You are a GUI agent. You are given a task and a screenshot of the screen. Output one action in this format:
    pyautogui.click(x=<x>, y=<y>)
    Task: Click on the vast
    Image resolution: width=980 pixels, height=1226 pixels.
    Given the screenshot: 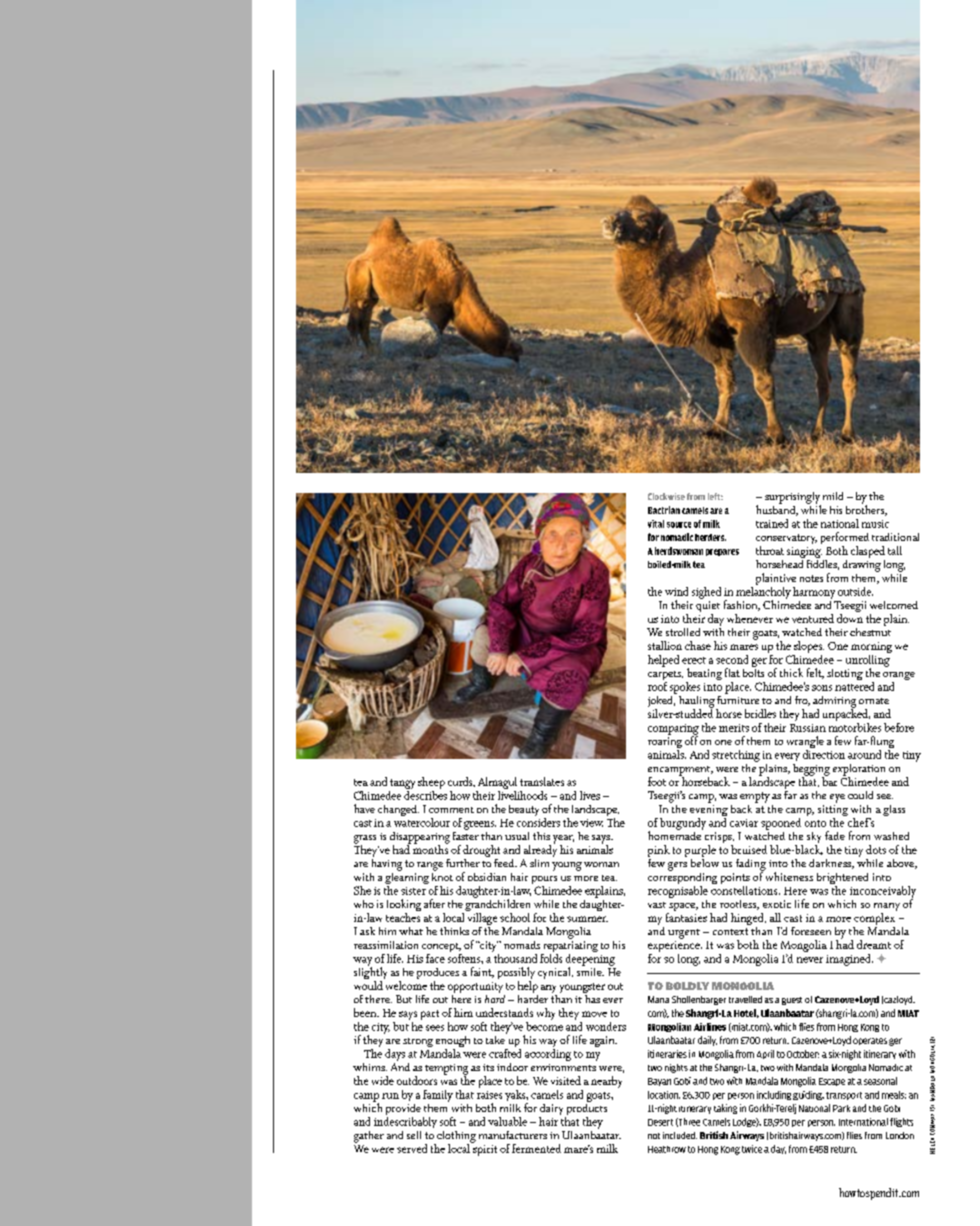 What is the action you would take?
    pyautogui.click(x=657, y=905)
